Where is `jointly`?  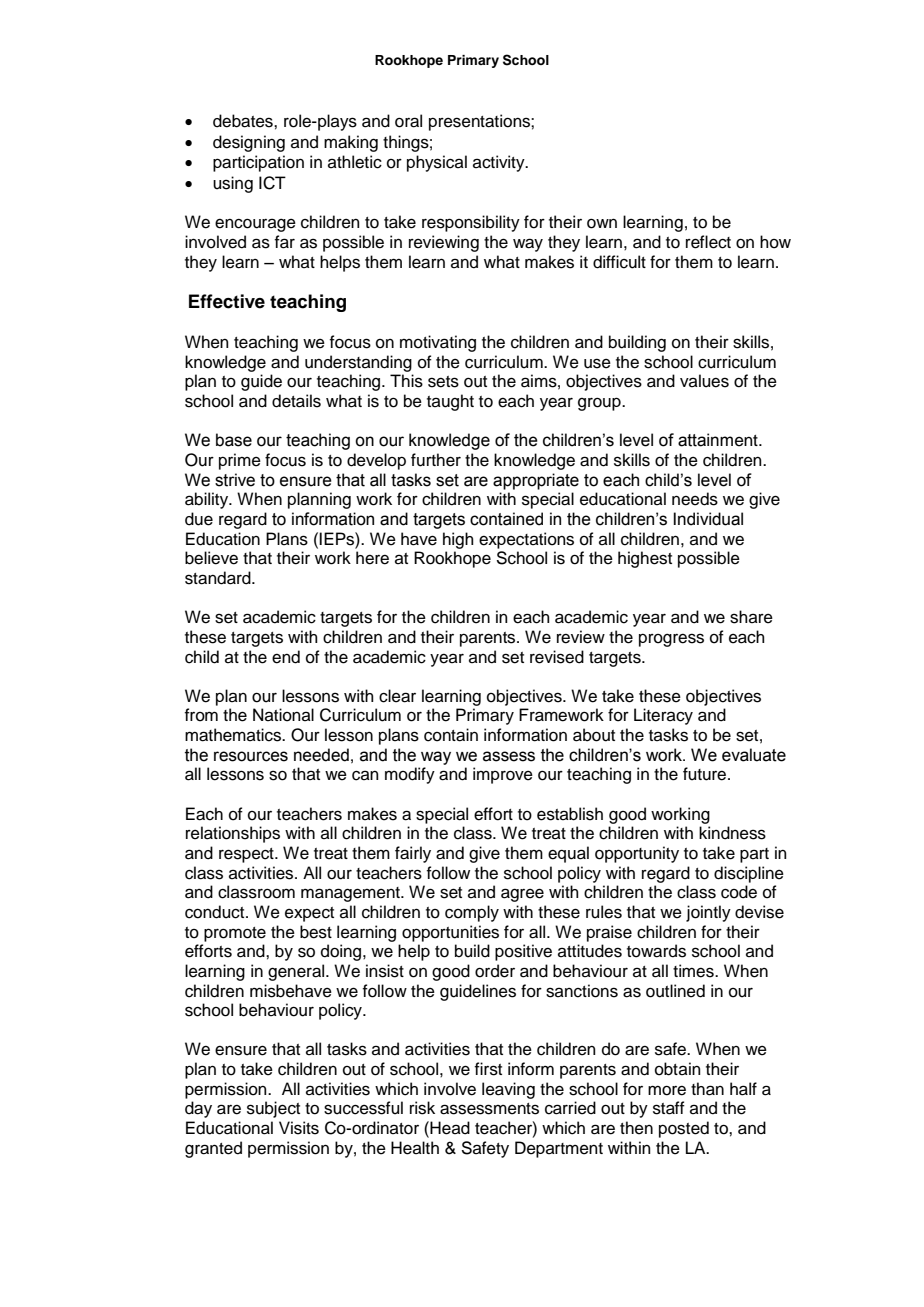
jointly is located at coordinates (708, 913).
